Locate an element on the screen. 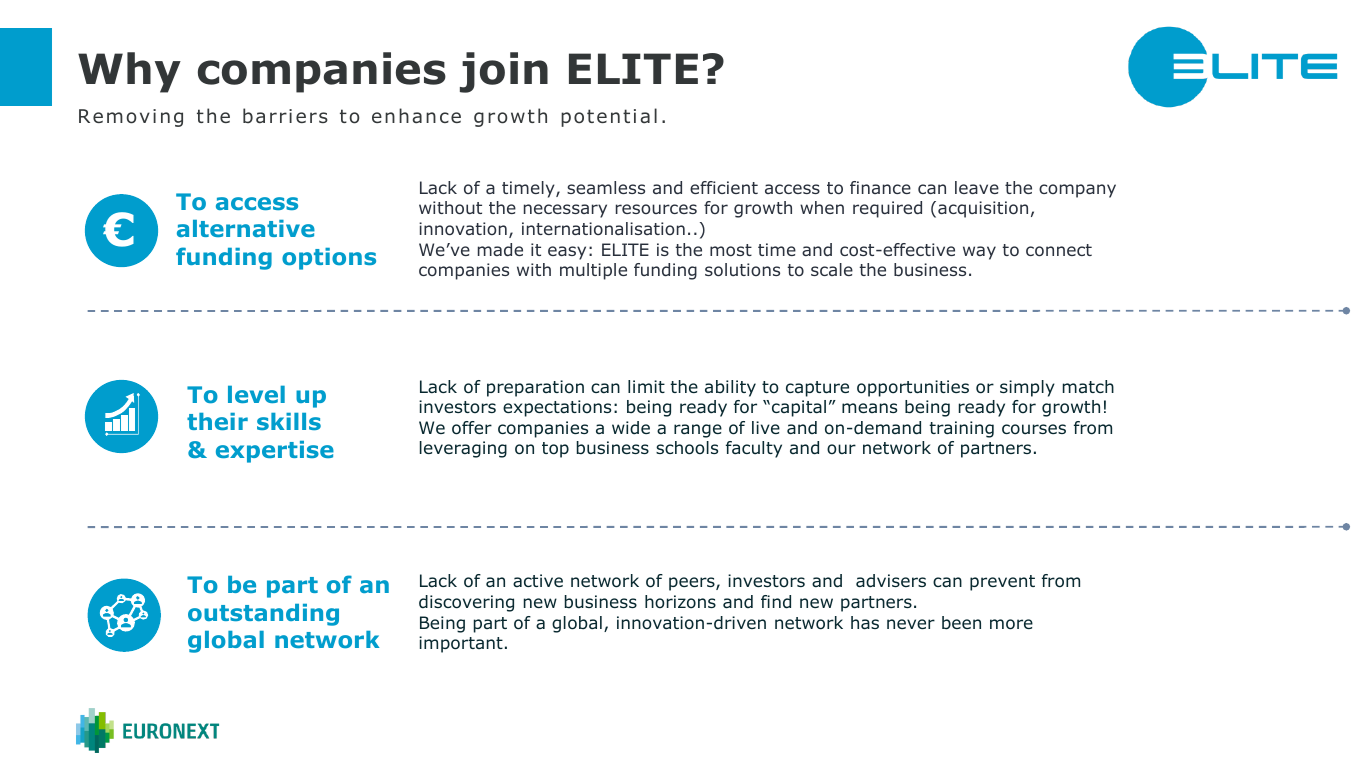 This screenshot has height=770, width=1369. join is located at coordinates (504, 72).
